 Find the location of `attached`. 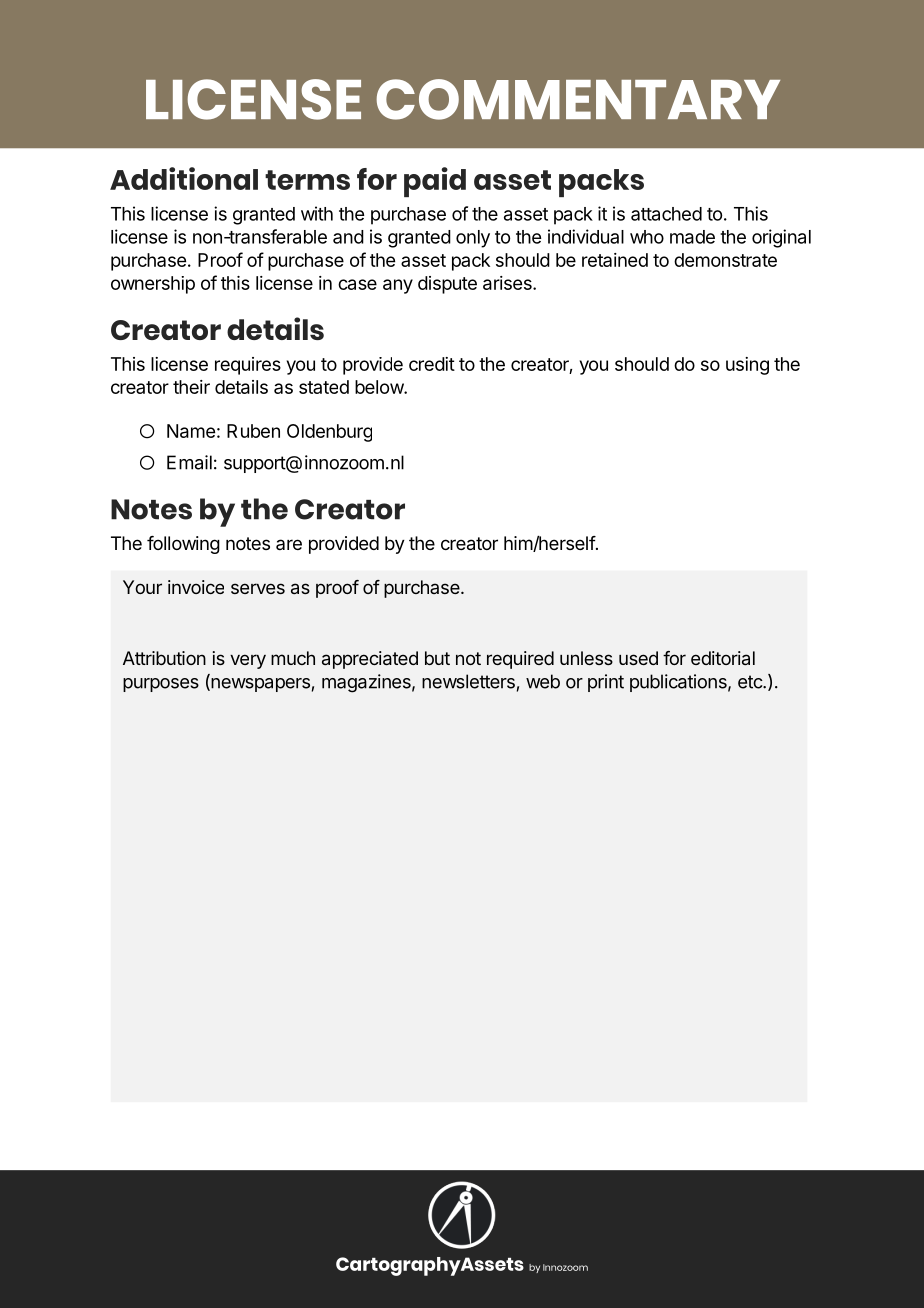

attached is located at coordinates (666, 214).
